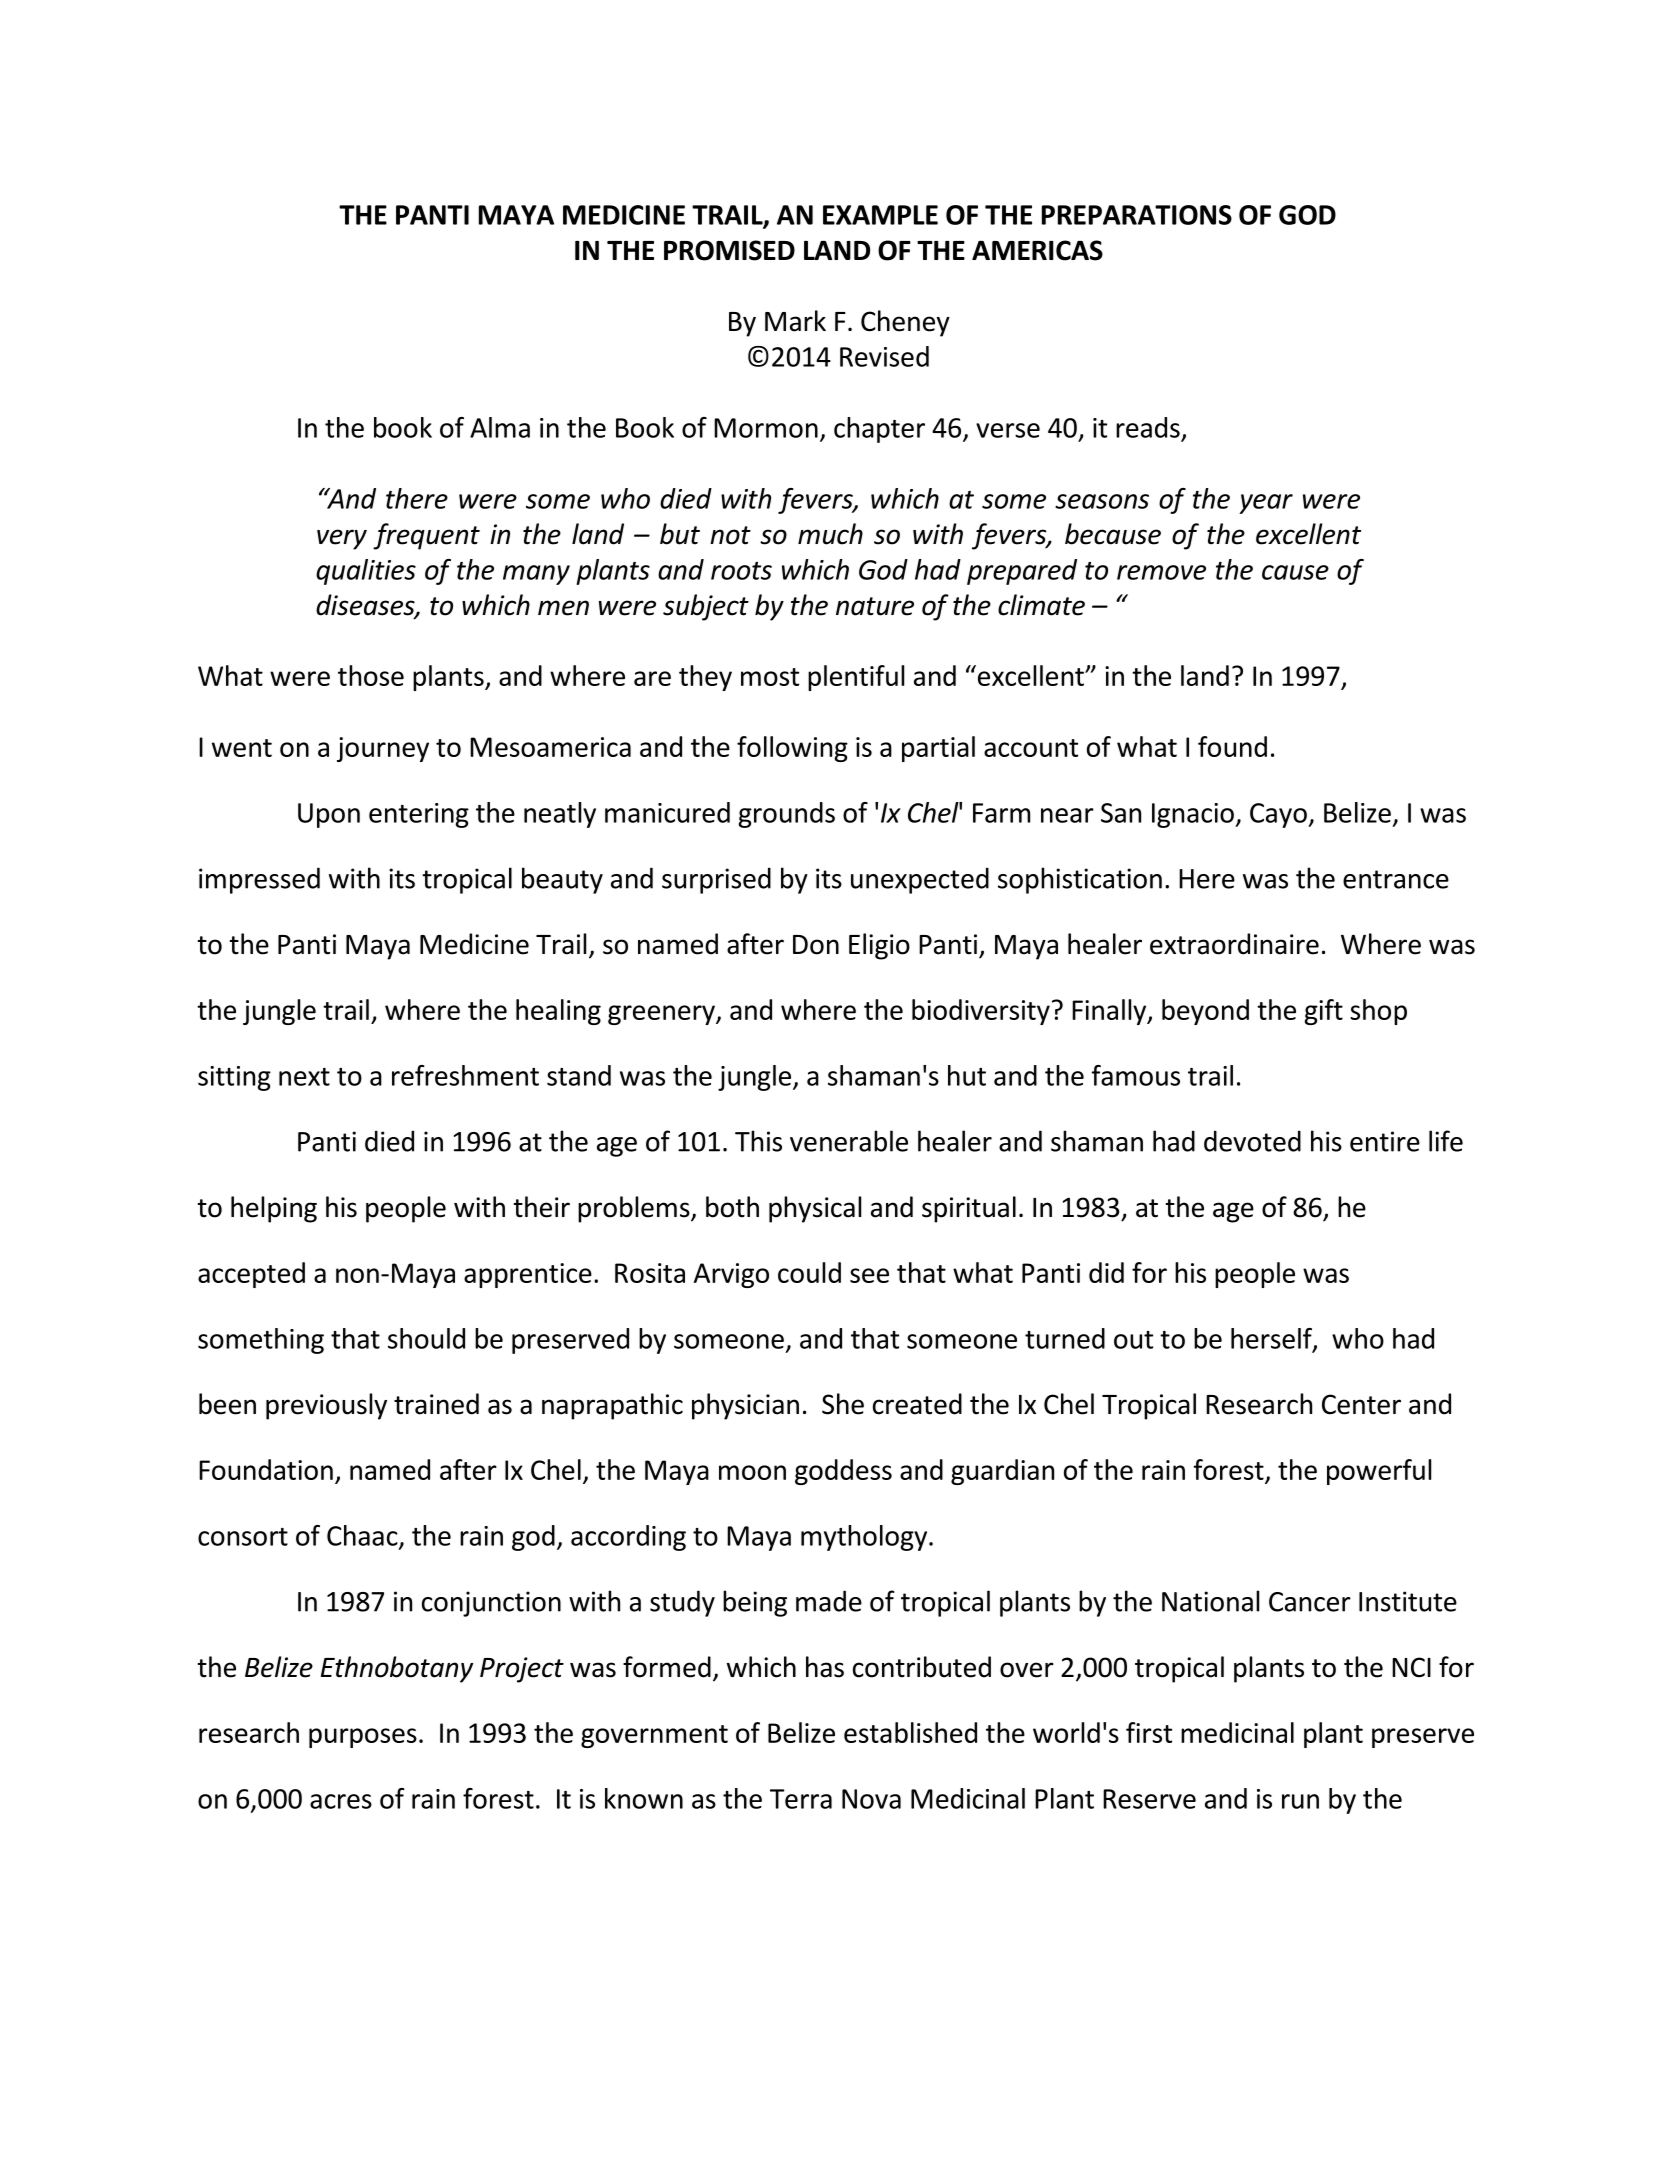  I want to click on gift, so click(1323, 1012).
